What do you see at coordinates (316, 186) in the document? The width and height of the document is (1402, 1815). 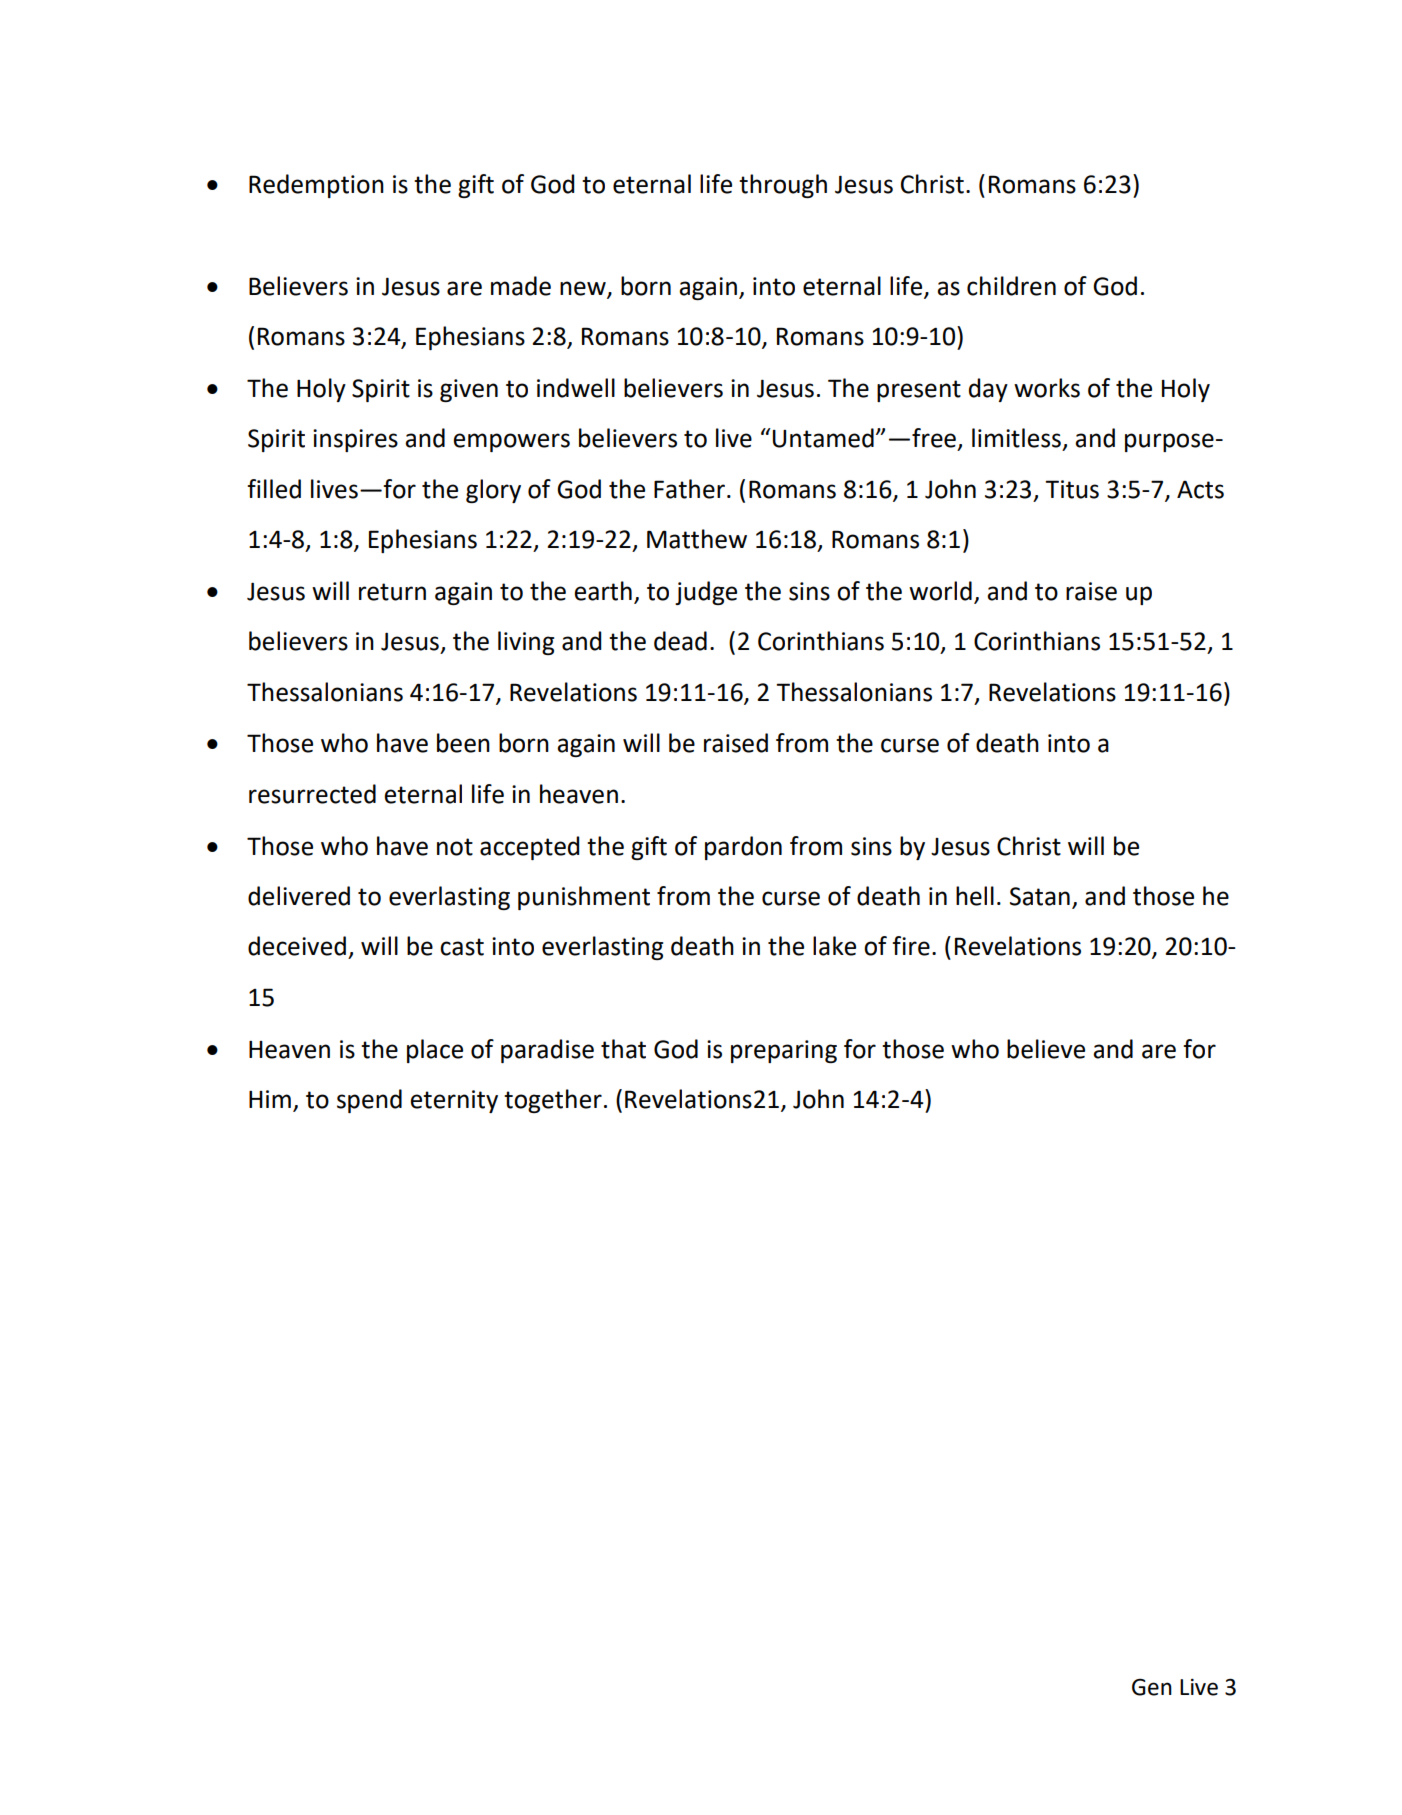 I see `Redemption` at bounding box center [316, 186].
